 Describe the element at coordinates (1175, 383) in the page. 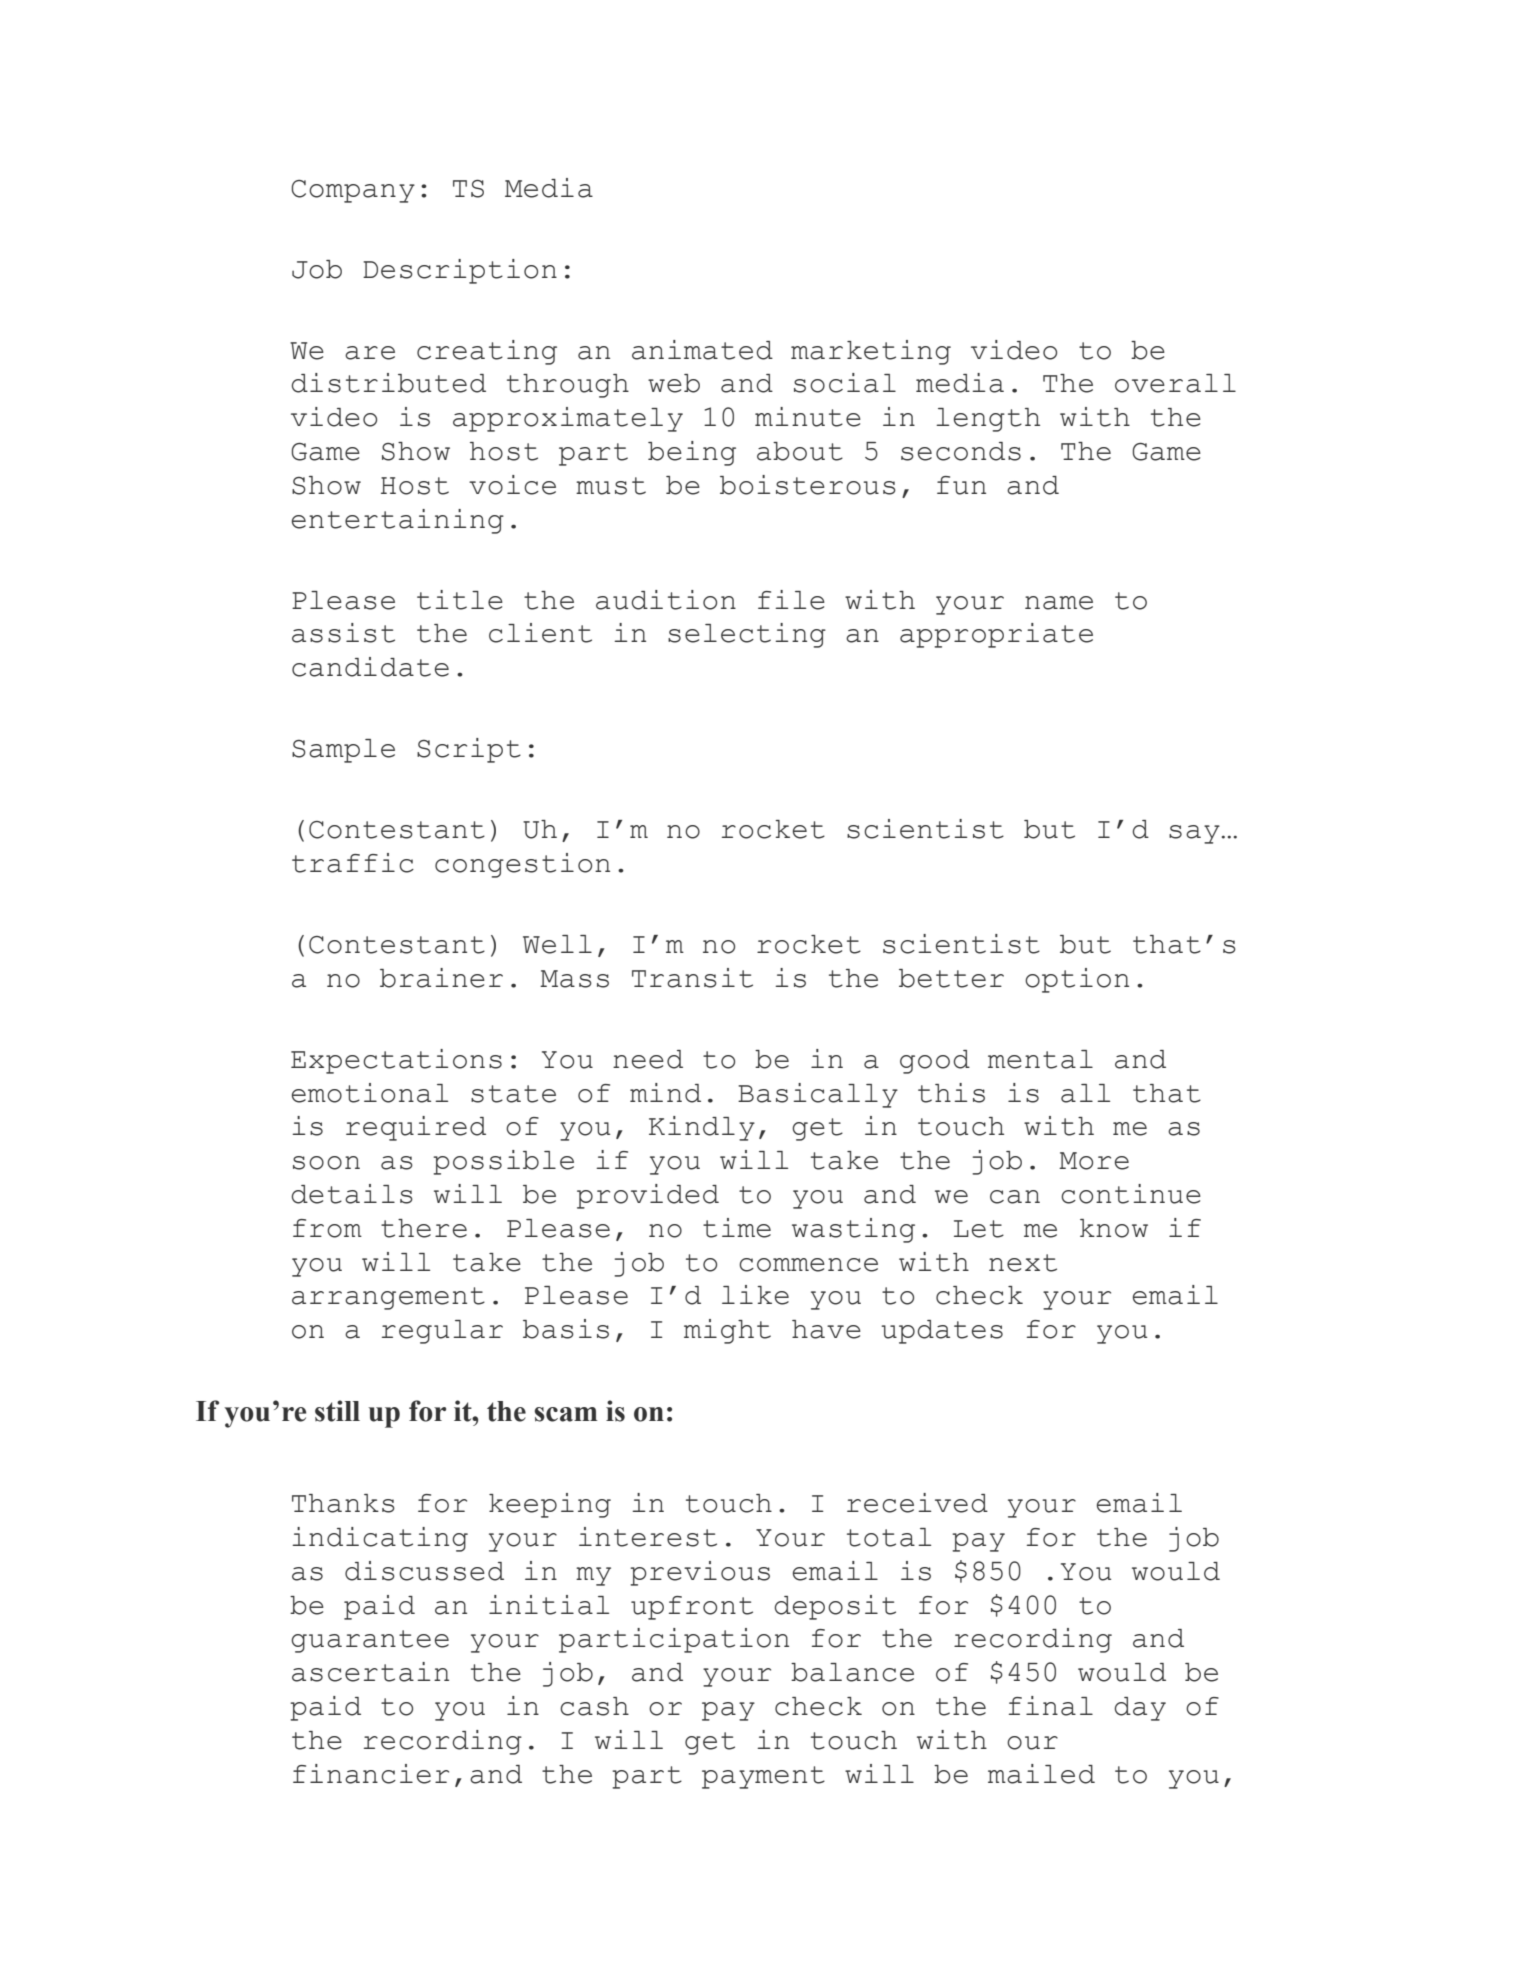

I see `overall` at that location.
